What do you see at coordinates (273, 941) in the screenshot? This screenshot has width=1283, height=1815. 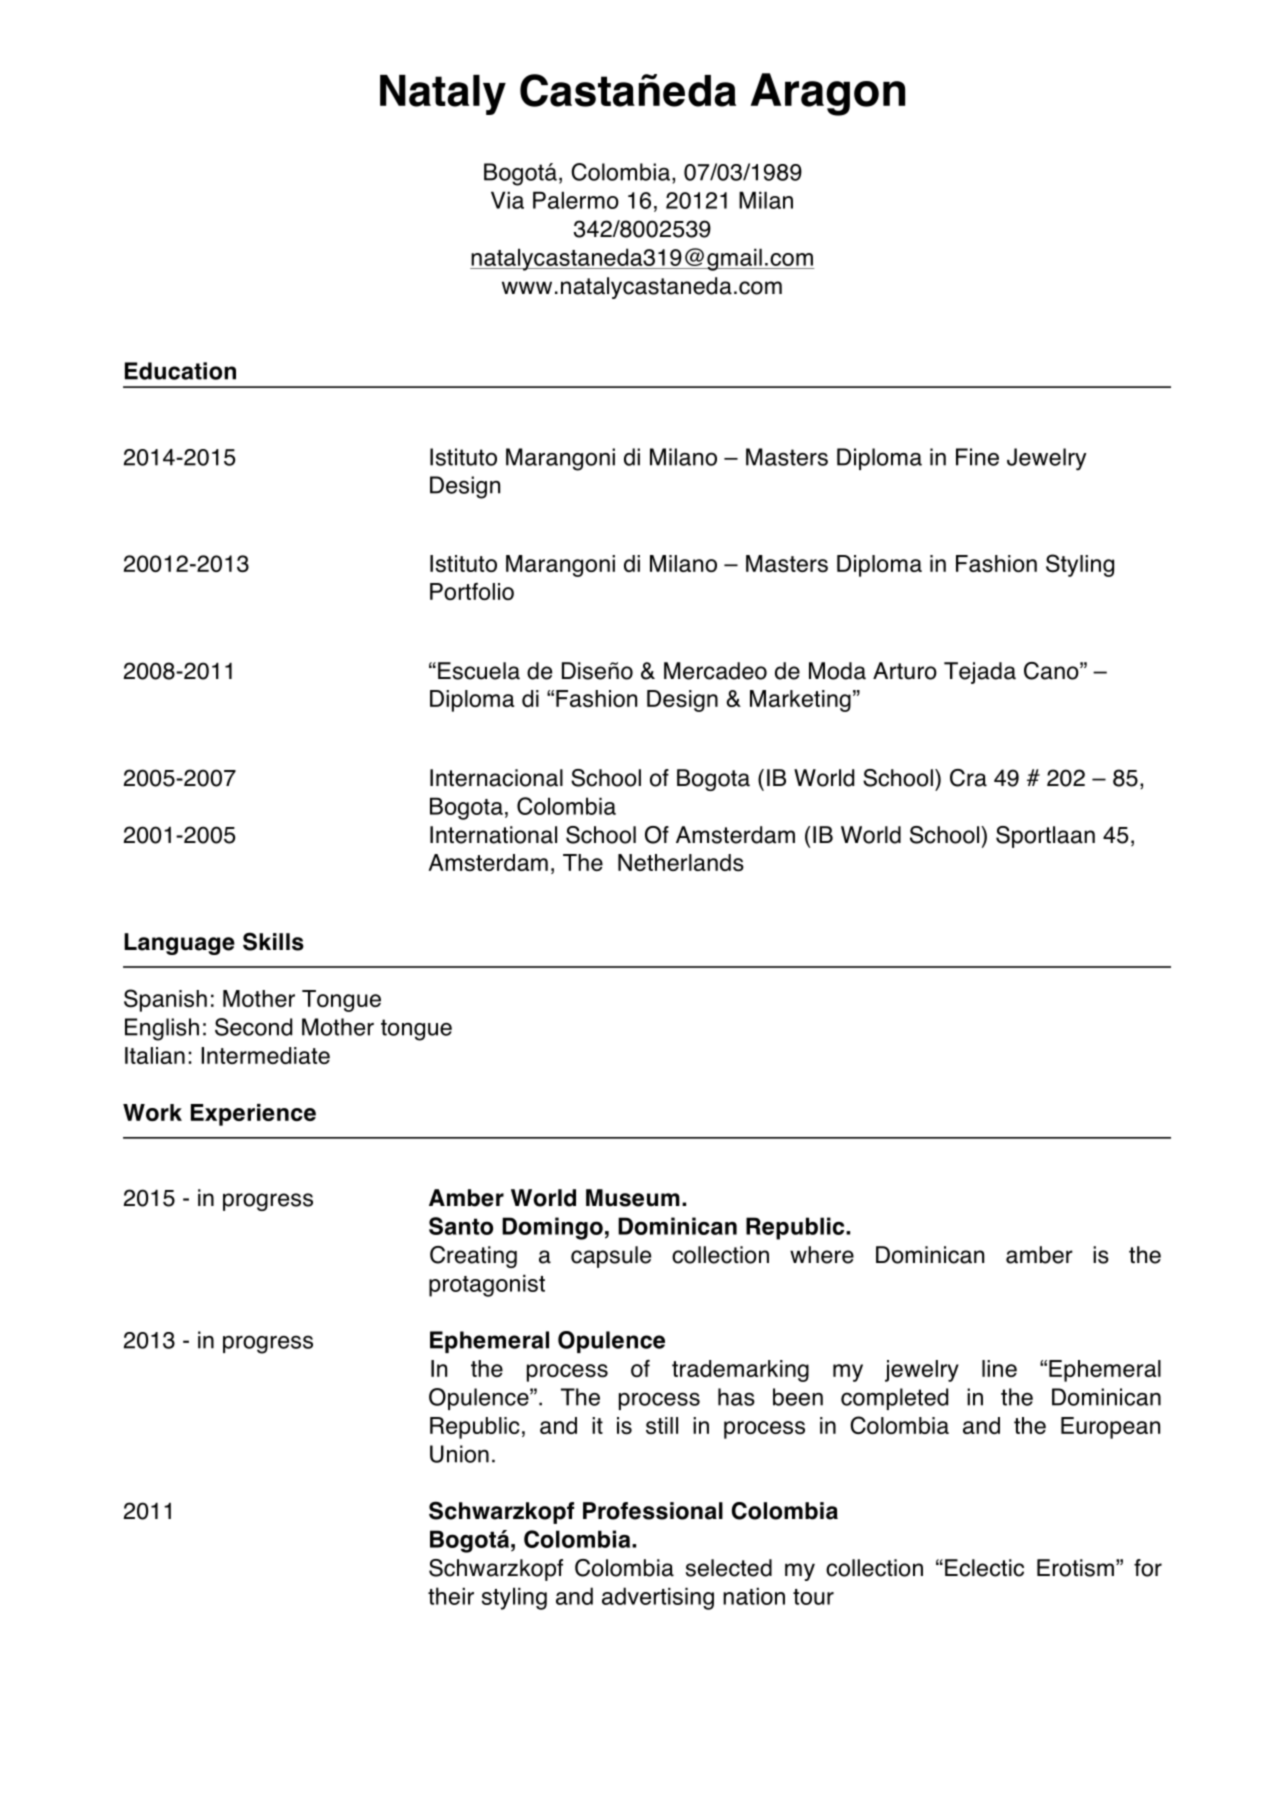 I see `Skills` at bounding box center [273, 941].
